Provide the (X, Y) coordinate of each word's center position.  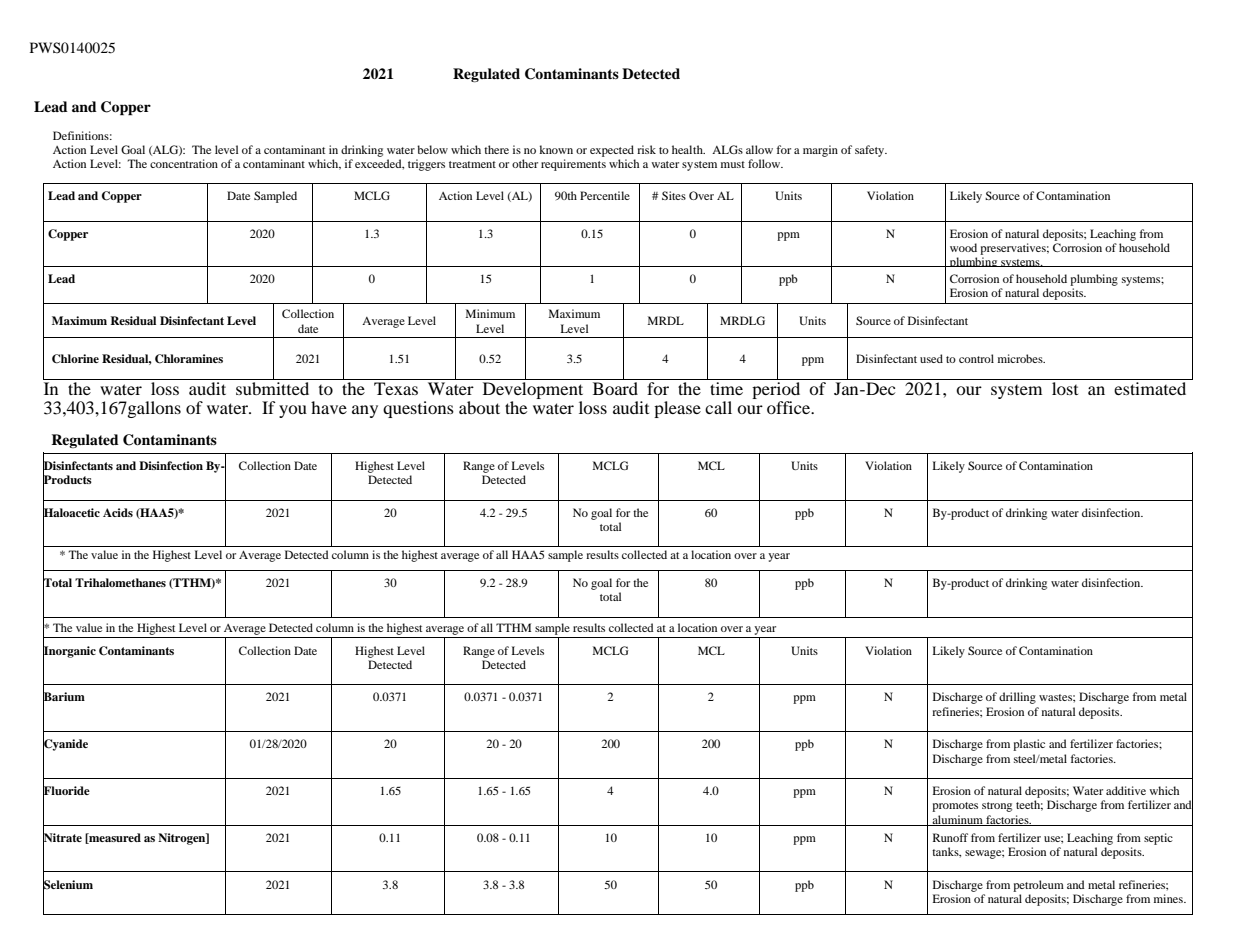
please (677, 409)
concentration (184, 163)
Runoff (950, 837)
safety (871, 151)
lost (1065, 388)
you (293, 411)
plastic (1029, 745)
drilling (1017, 698)
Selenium (68, 884)
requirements (573, 165)
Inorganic (69, 651)
